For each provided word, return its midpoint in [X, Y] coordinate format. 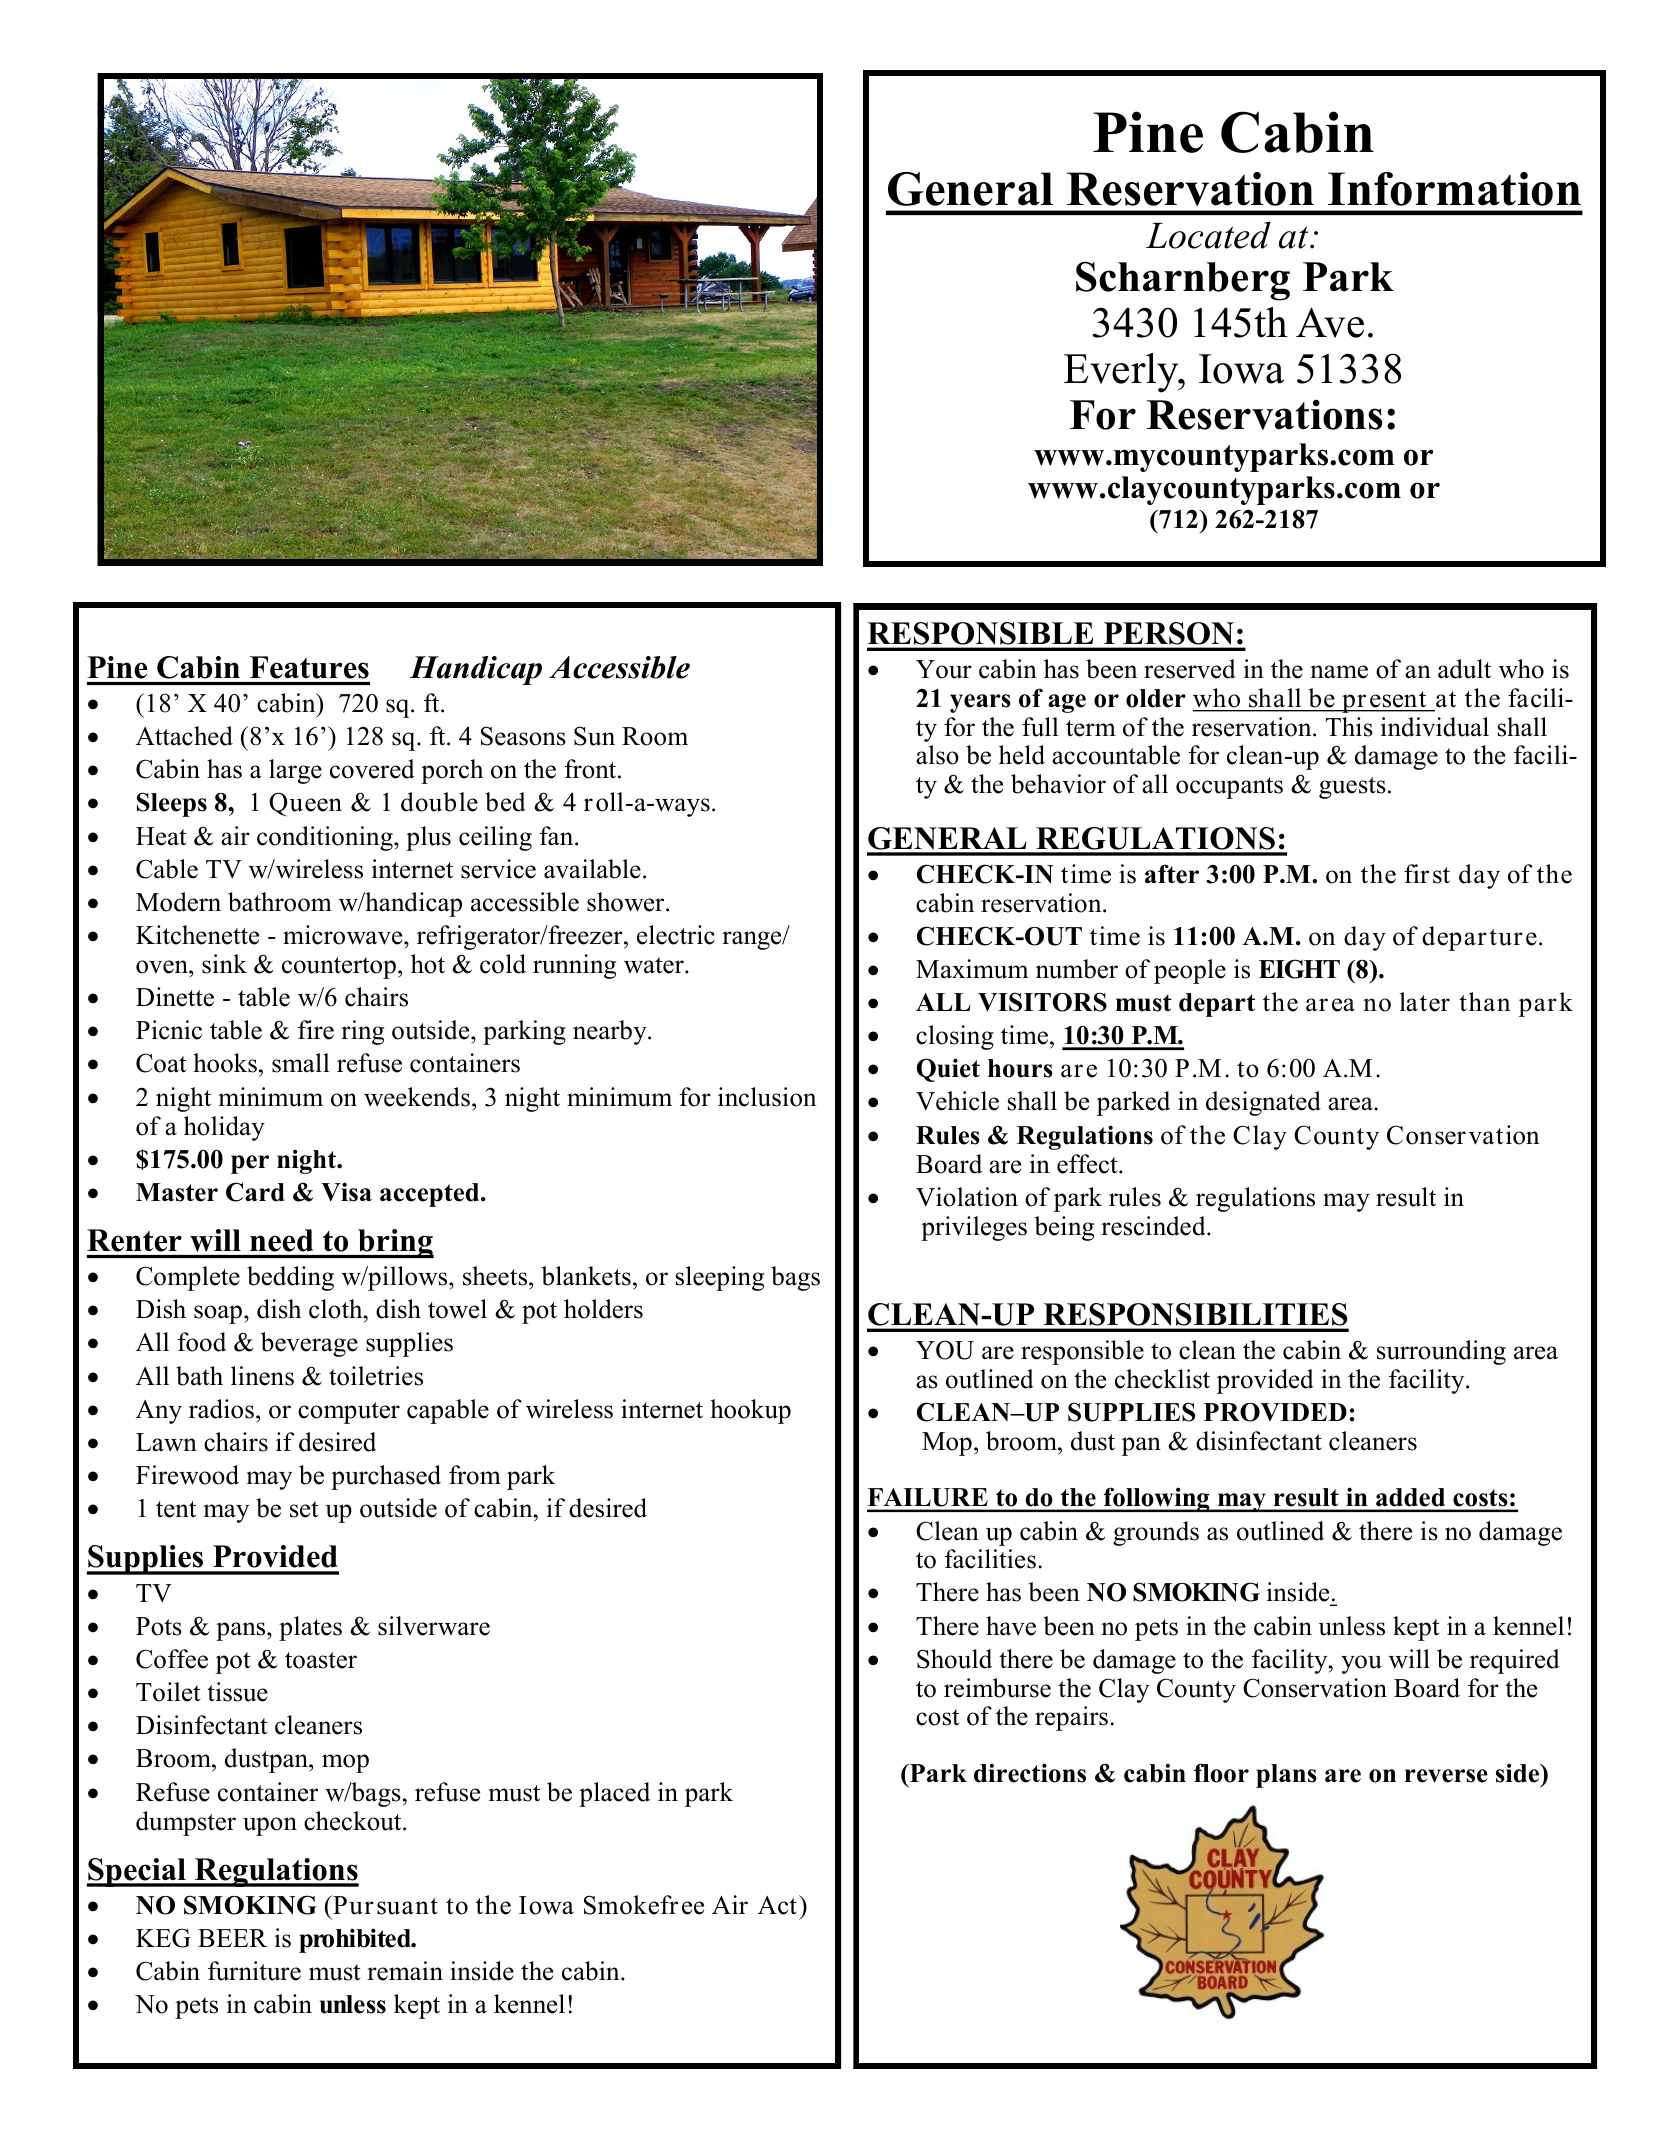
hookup [750, 1411]
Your [944, 669]
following [1157, 1499]
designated [1263, 1103]
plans [1286, 1776]
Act [777, 1905]
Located [1208, 235]
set [304, 1509]
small [301, 1063]
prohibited [356, 1940]
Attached [184, 736]
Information [1454, 189]
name [1339, 672]
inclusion [767, 1097]
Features [309, 667]
